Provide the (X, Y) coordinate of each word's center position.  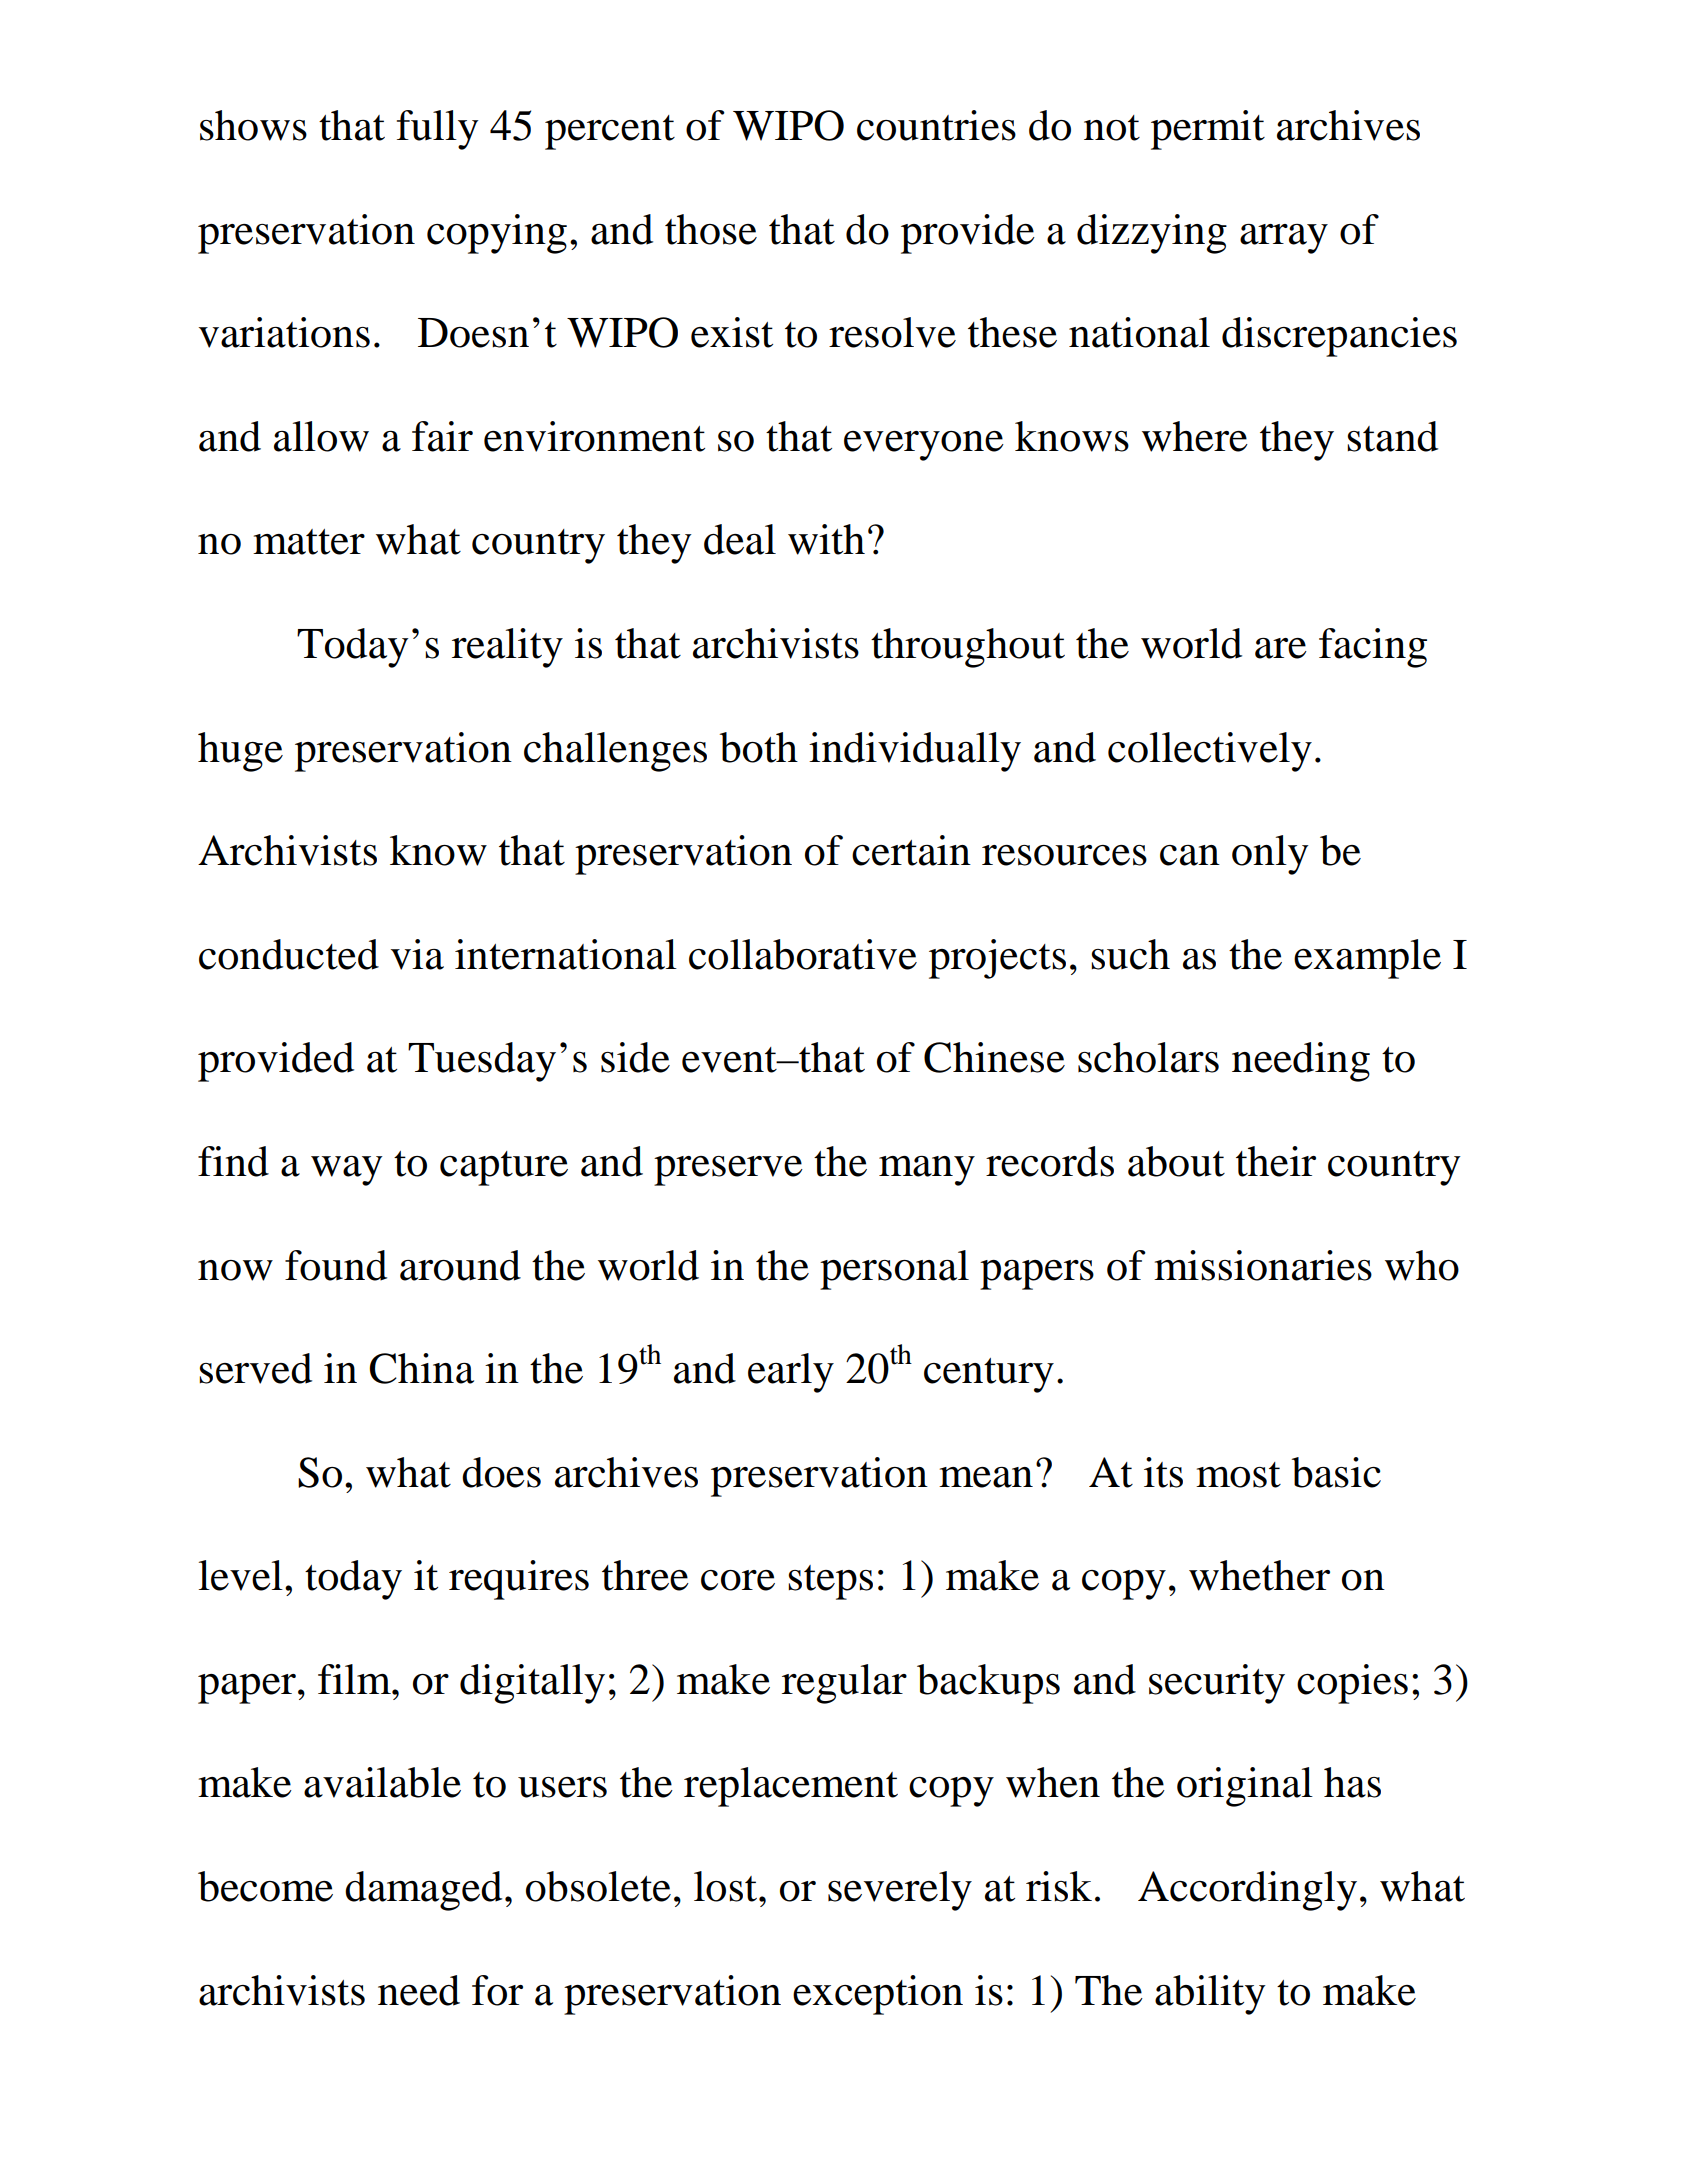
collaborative (803, 954)
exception (878, 1995)
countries (936, 125)
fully (438, 130)
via (417, 954)
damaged (423, 1891)
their (1276, 1161)
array (1284, 239)
